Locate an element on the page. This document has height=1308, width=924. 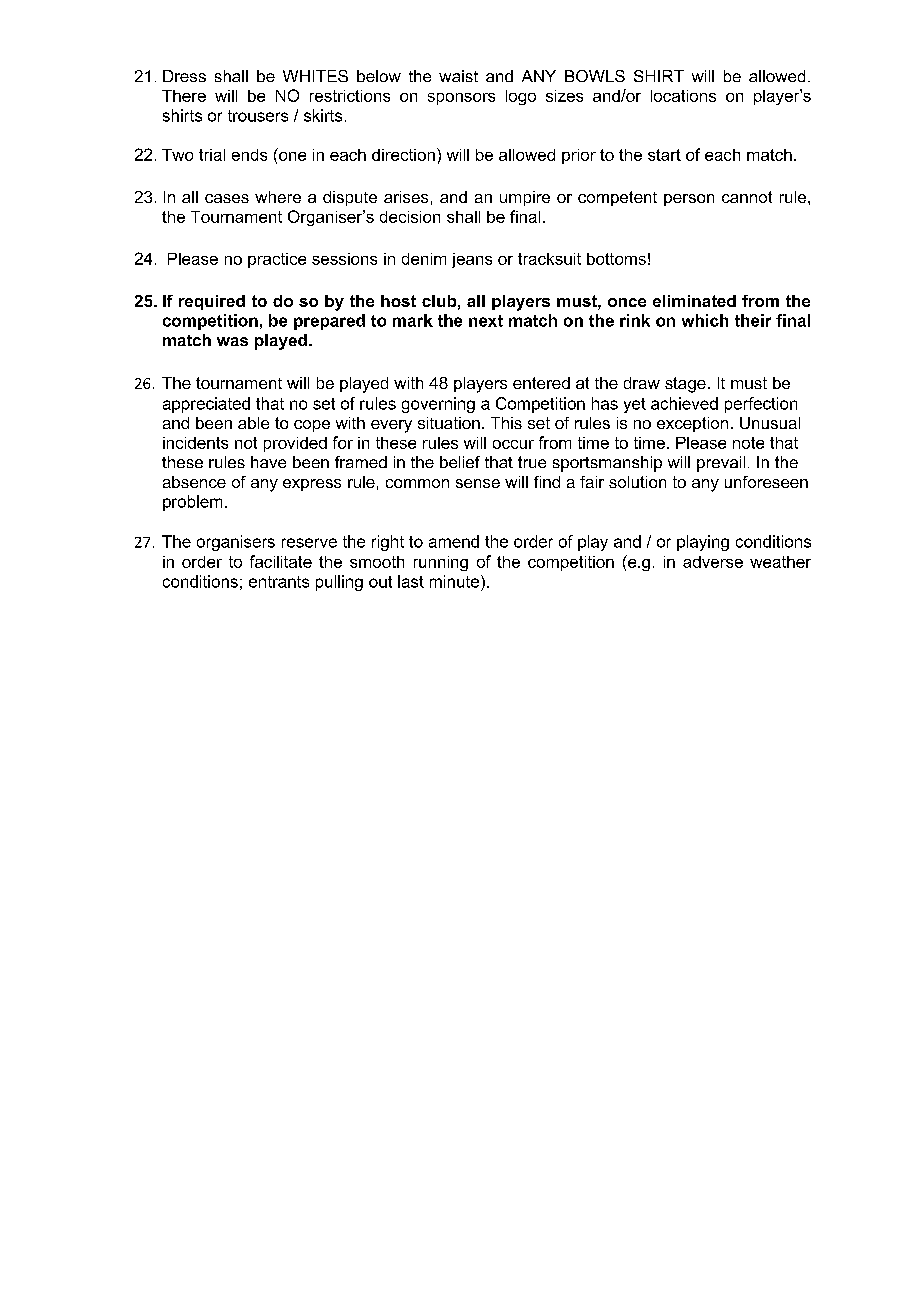
next is located at coordinates (486, 321).
